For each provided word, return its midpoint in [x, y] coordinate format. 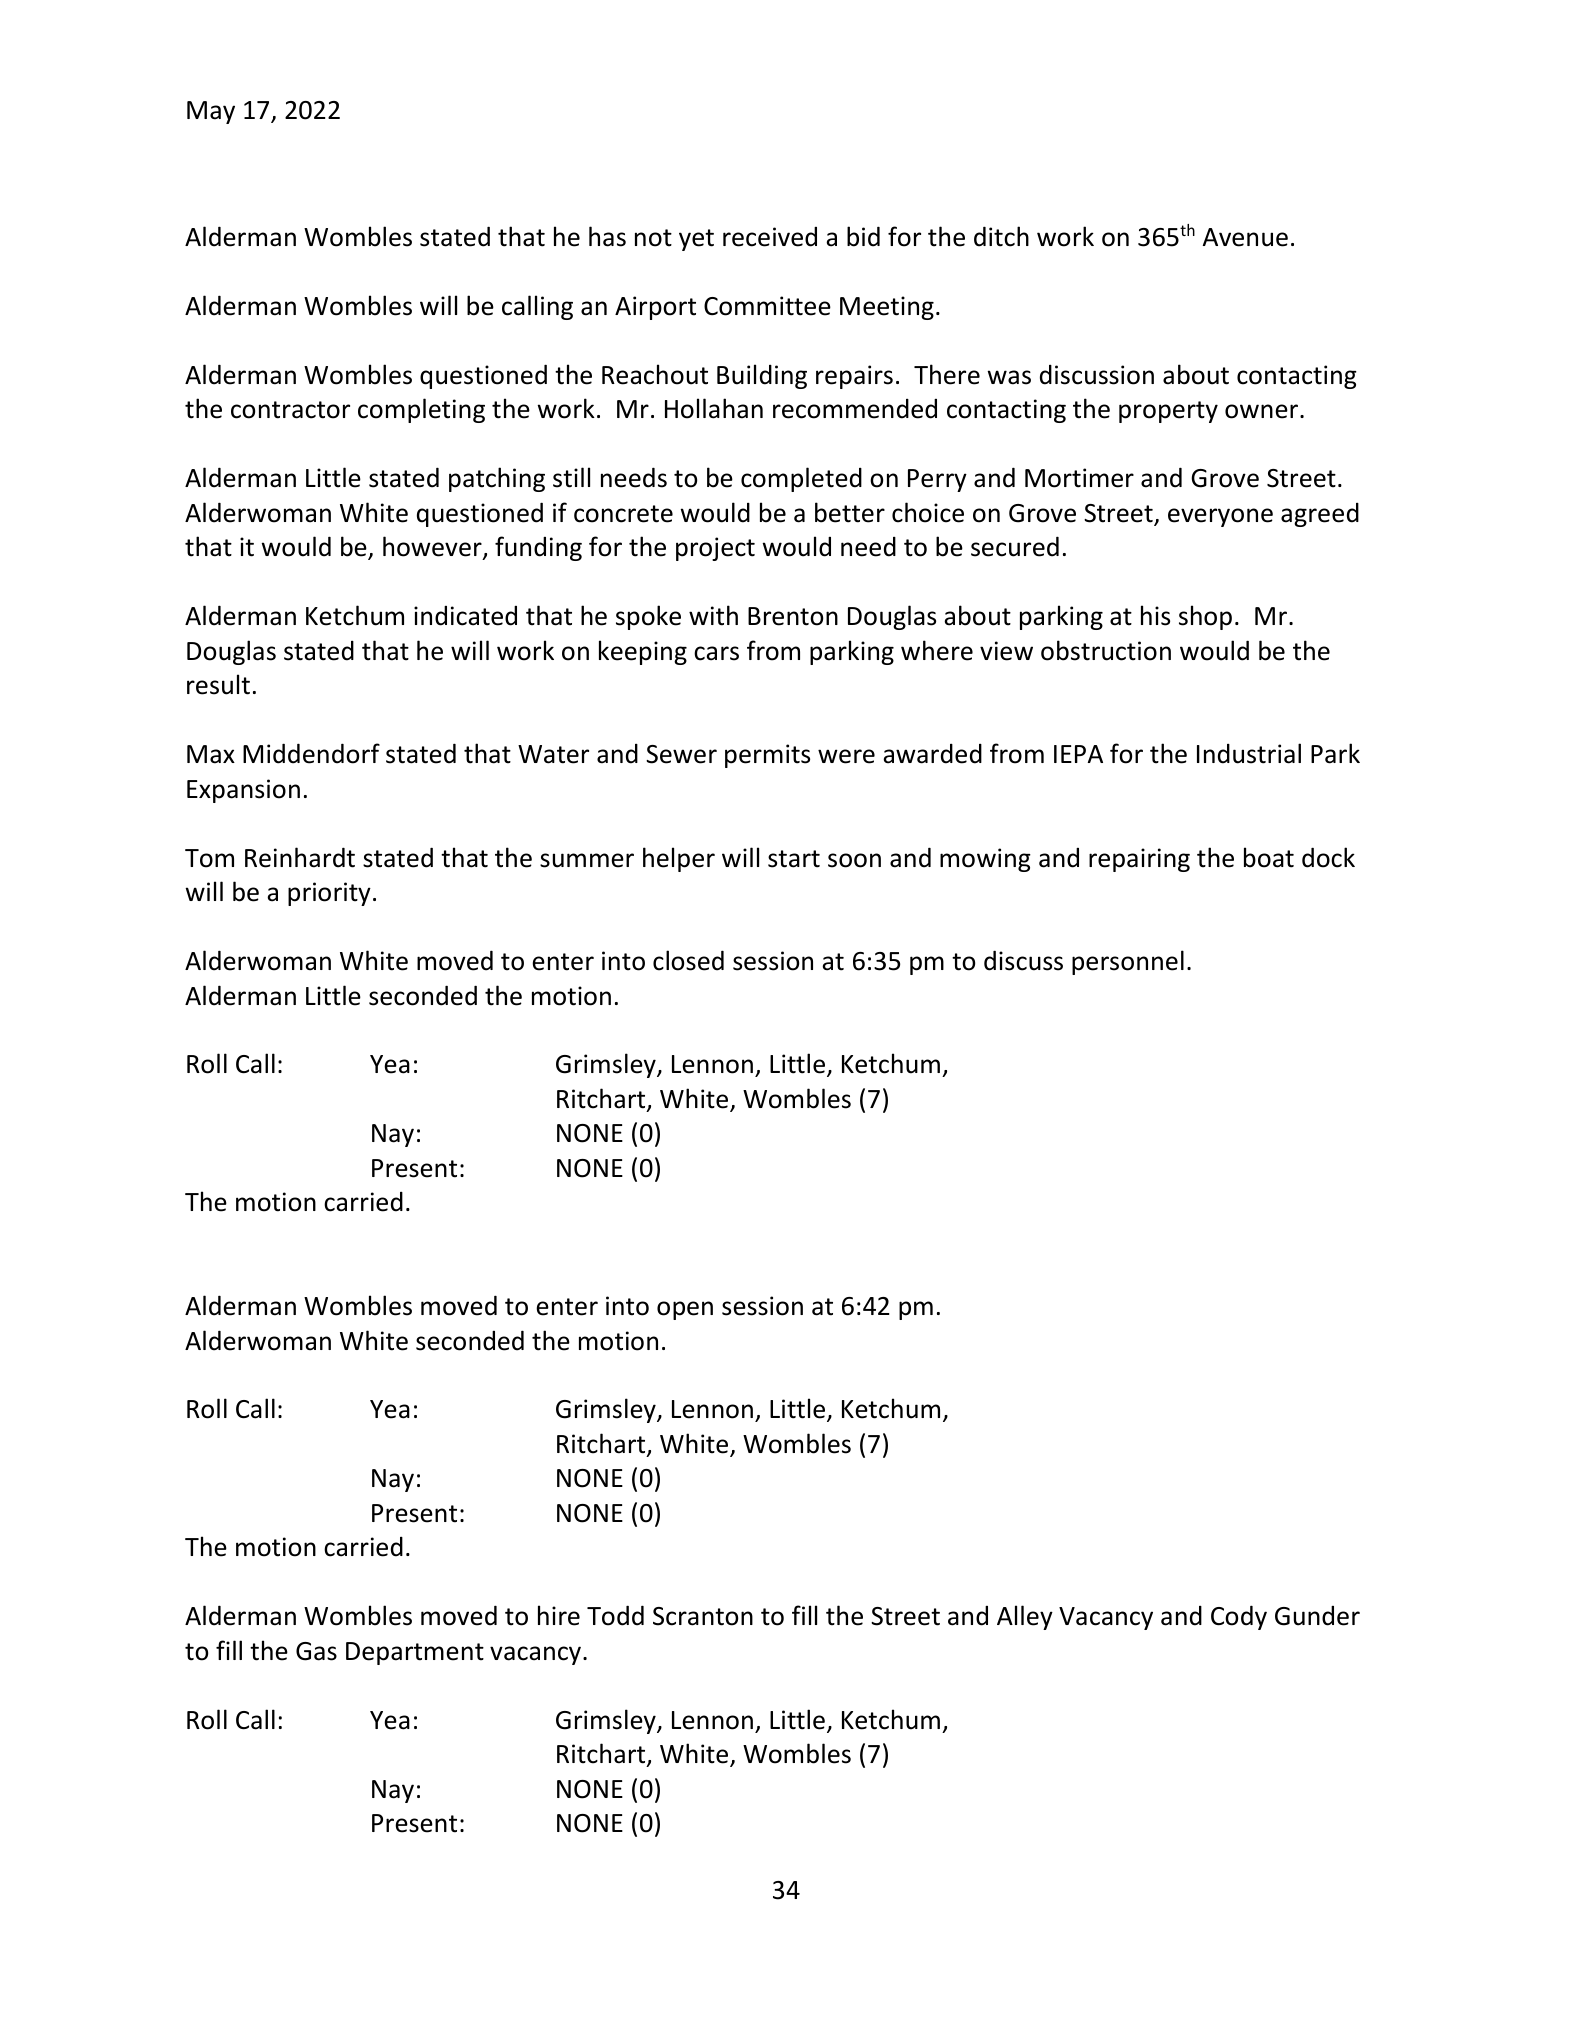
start [794, 859]
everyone [1220, 517]
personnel [1128, 962]
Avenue [1245, 237]
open [685, 1310]
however [433, 547]
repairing [1139, 860]
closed [688, 960]
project [715, 549]
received [770, 237]
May [211, 112]
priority [329, 894]
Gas [316, 1651]
